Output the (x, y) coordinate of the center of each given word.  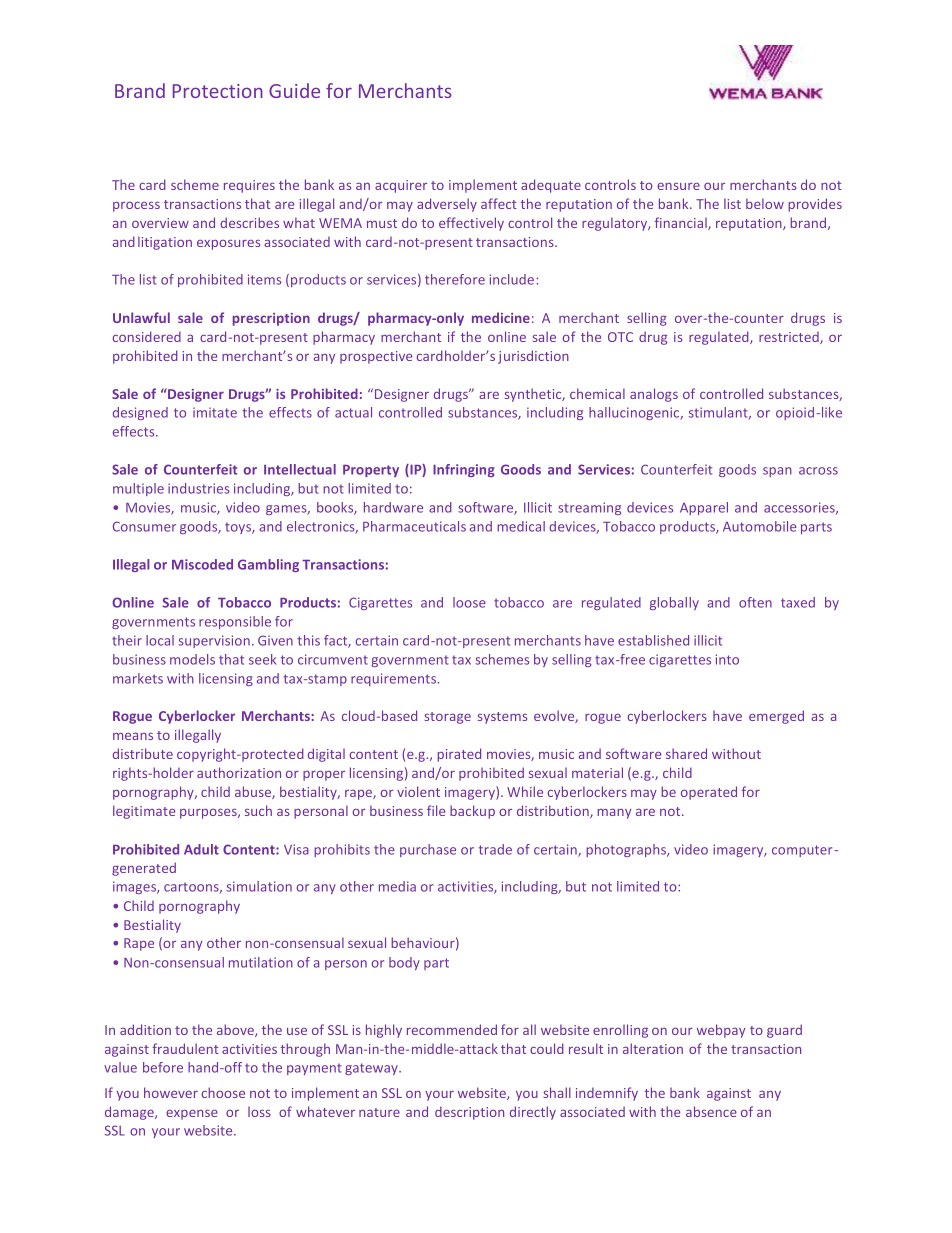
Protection (218, 91)
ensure (678, 186)
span (777, 472)
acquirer (401, 186)
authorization (239, 772)
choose (223, 1092)
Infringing (464, 470)
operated (709, 793)
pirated (459, 755)
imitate (215, 412)
